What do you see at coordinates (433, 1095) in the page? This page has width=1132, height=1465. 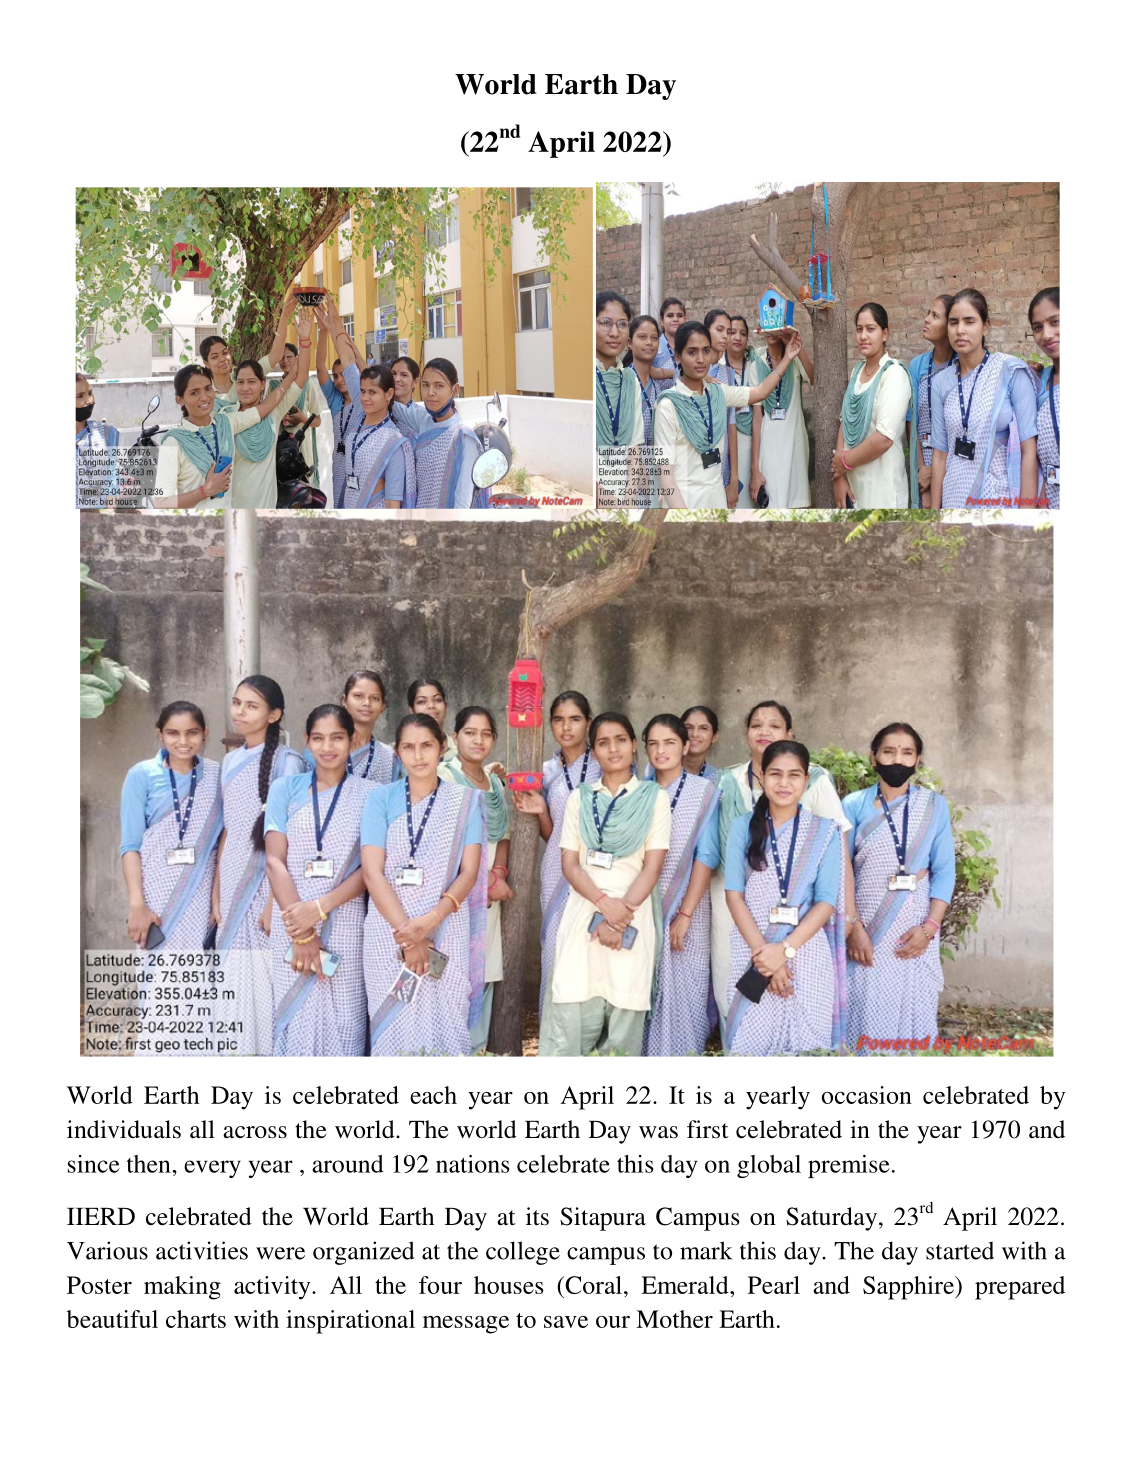 I see `each` at bounding box center [433, 1095].
